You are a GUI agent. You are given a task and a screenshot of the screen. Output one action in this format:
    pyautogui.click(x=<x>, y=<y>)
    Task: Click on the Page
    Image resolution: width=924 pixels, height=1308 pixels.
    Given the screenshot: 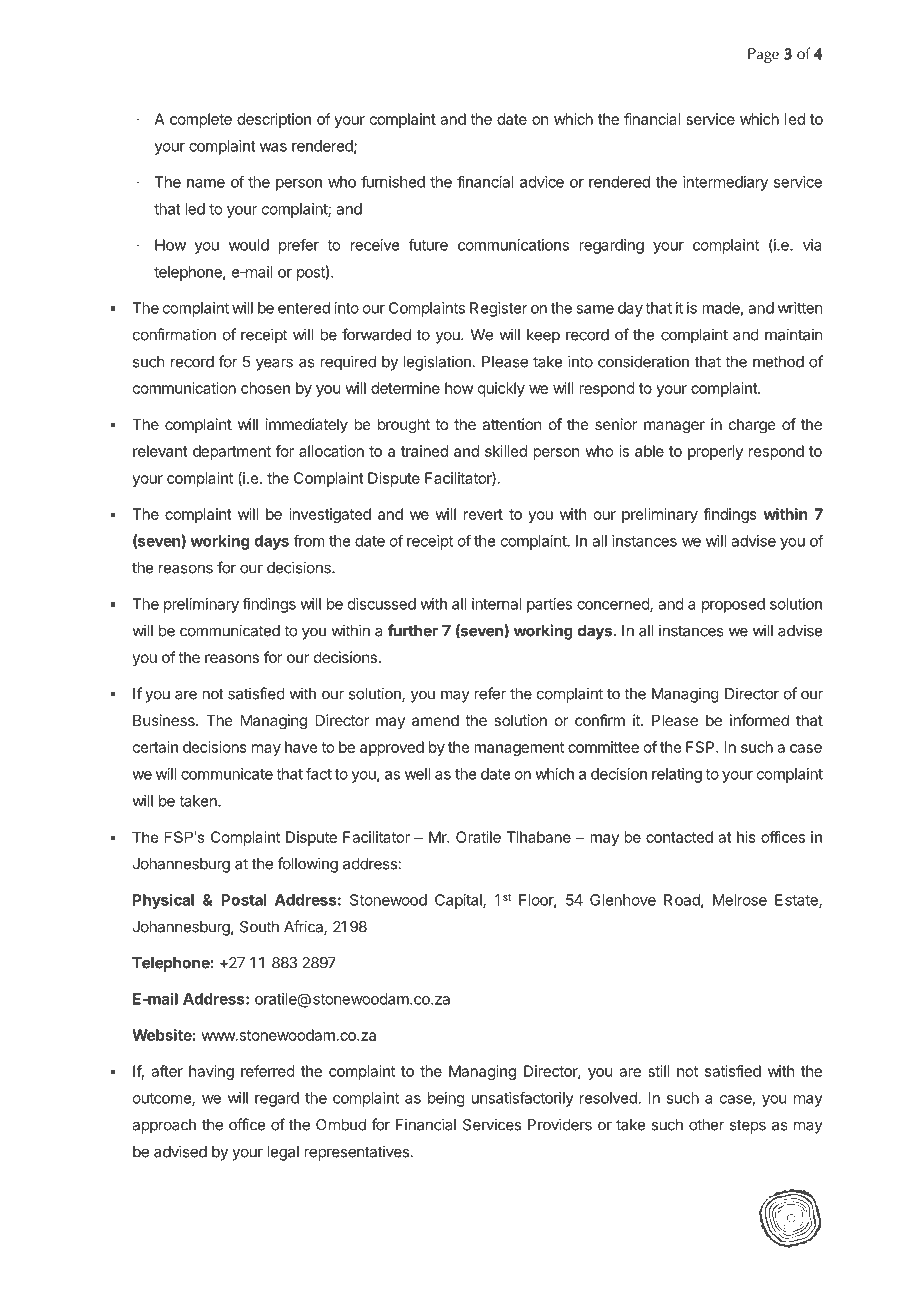 What is the action you would take?
    pyautogui.click(x=763, y=55)
